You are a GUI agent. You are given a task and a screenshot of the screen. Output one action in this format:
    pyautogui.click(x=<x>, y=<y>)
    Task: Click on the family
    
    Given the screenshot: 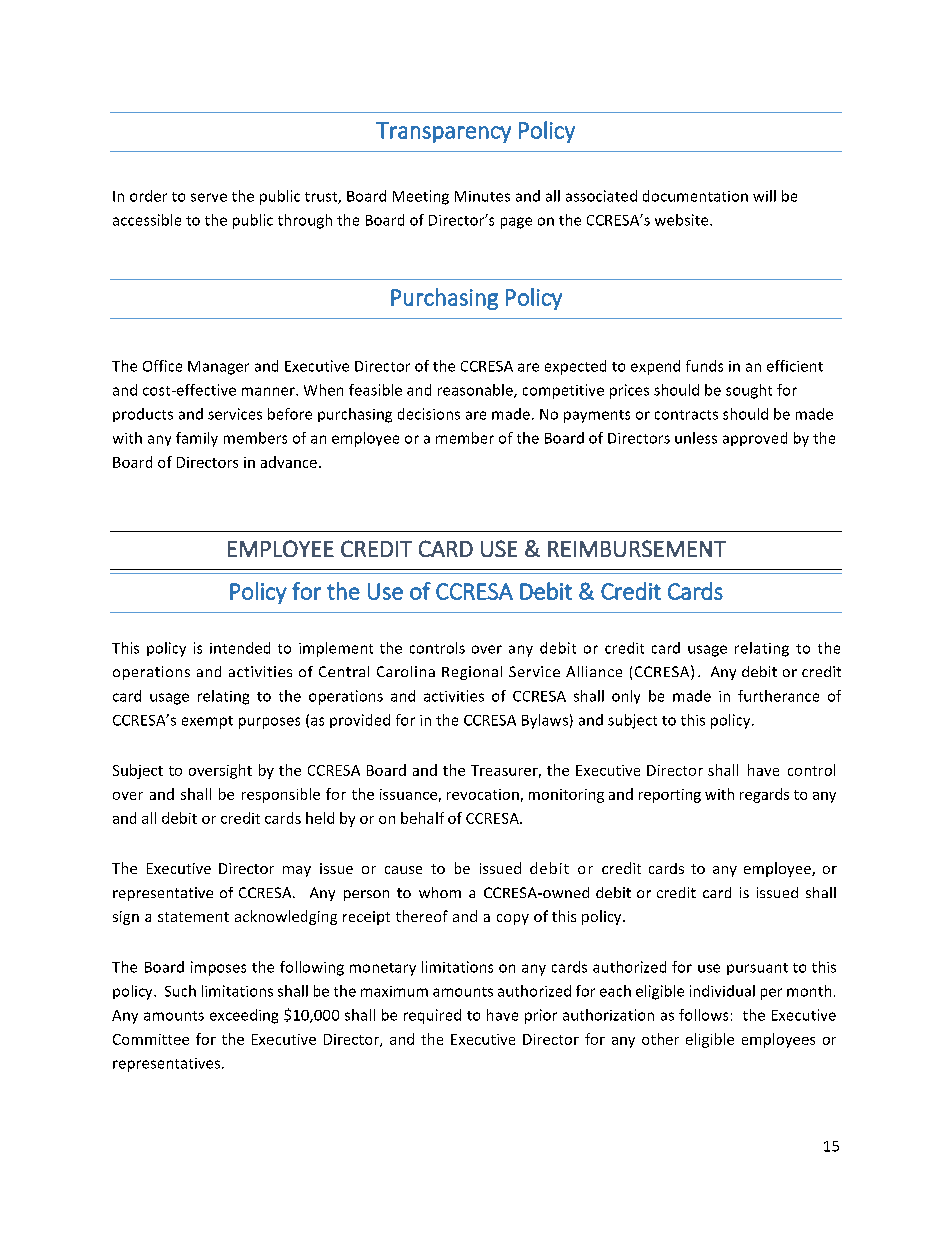 What is the action you would take?
    pyautogui.click(x=197, y=439)
